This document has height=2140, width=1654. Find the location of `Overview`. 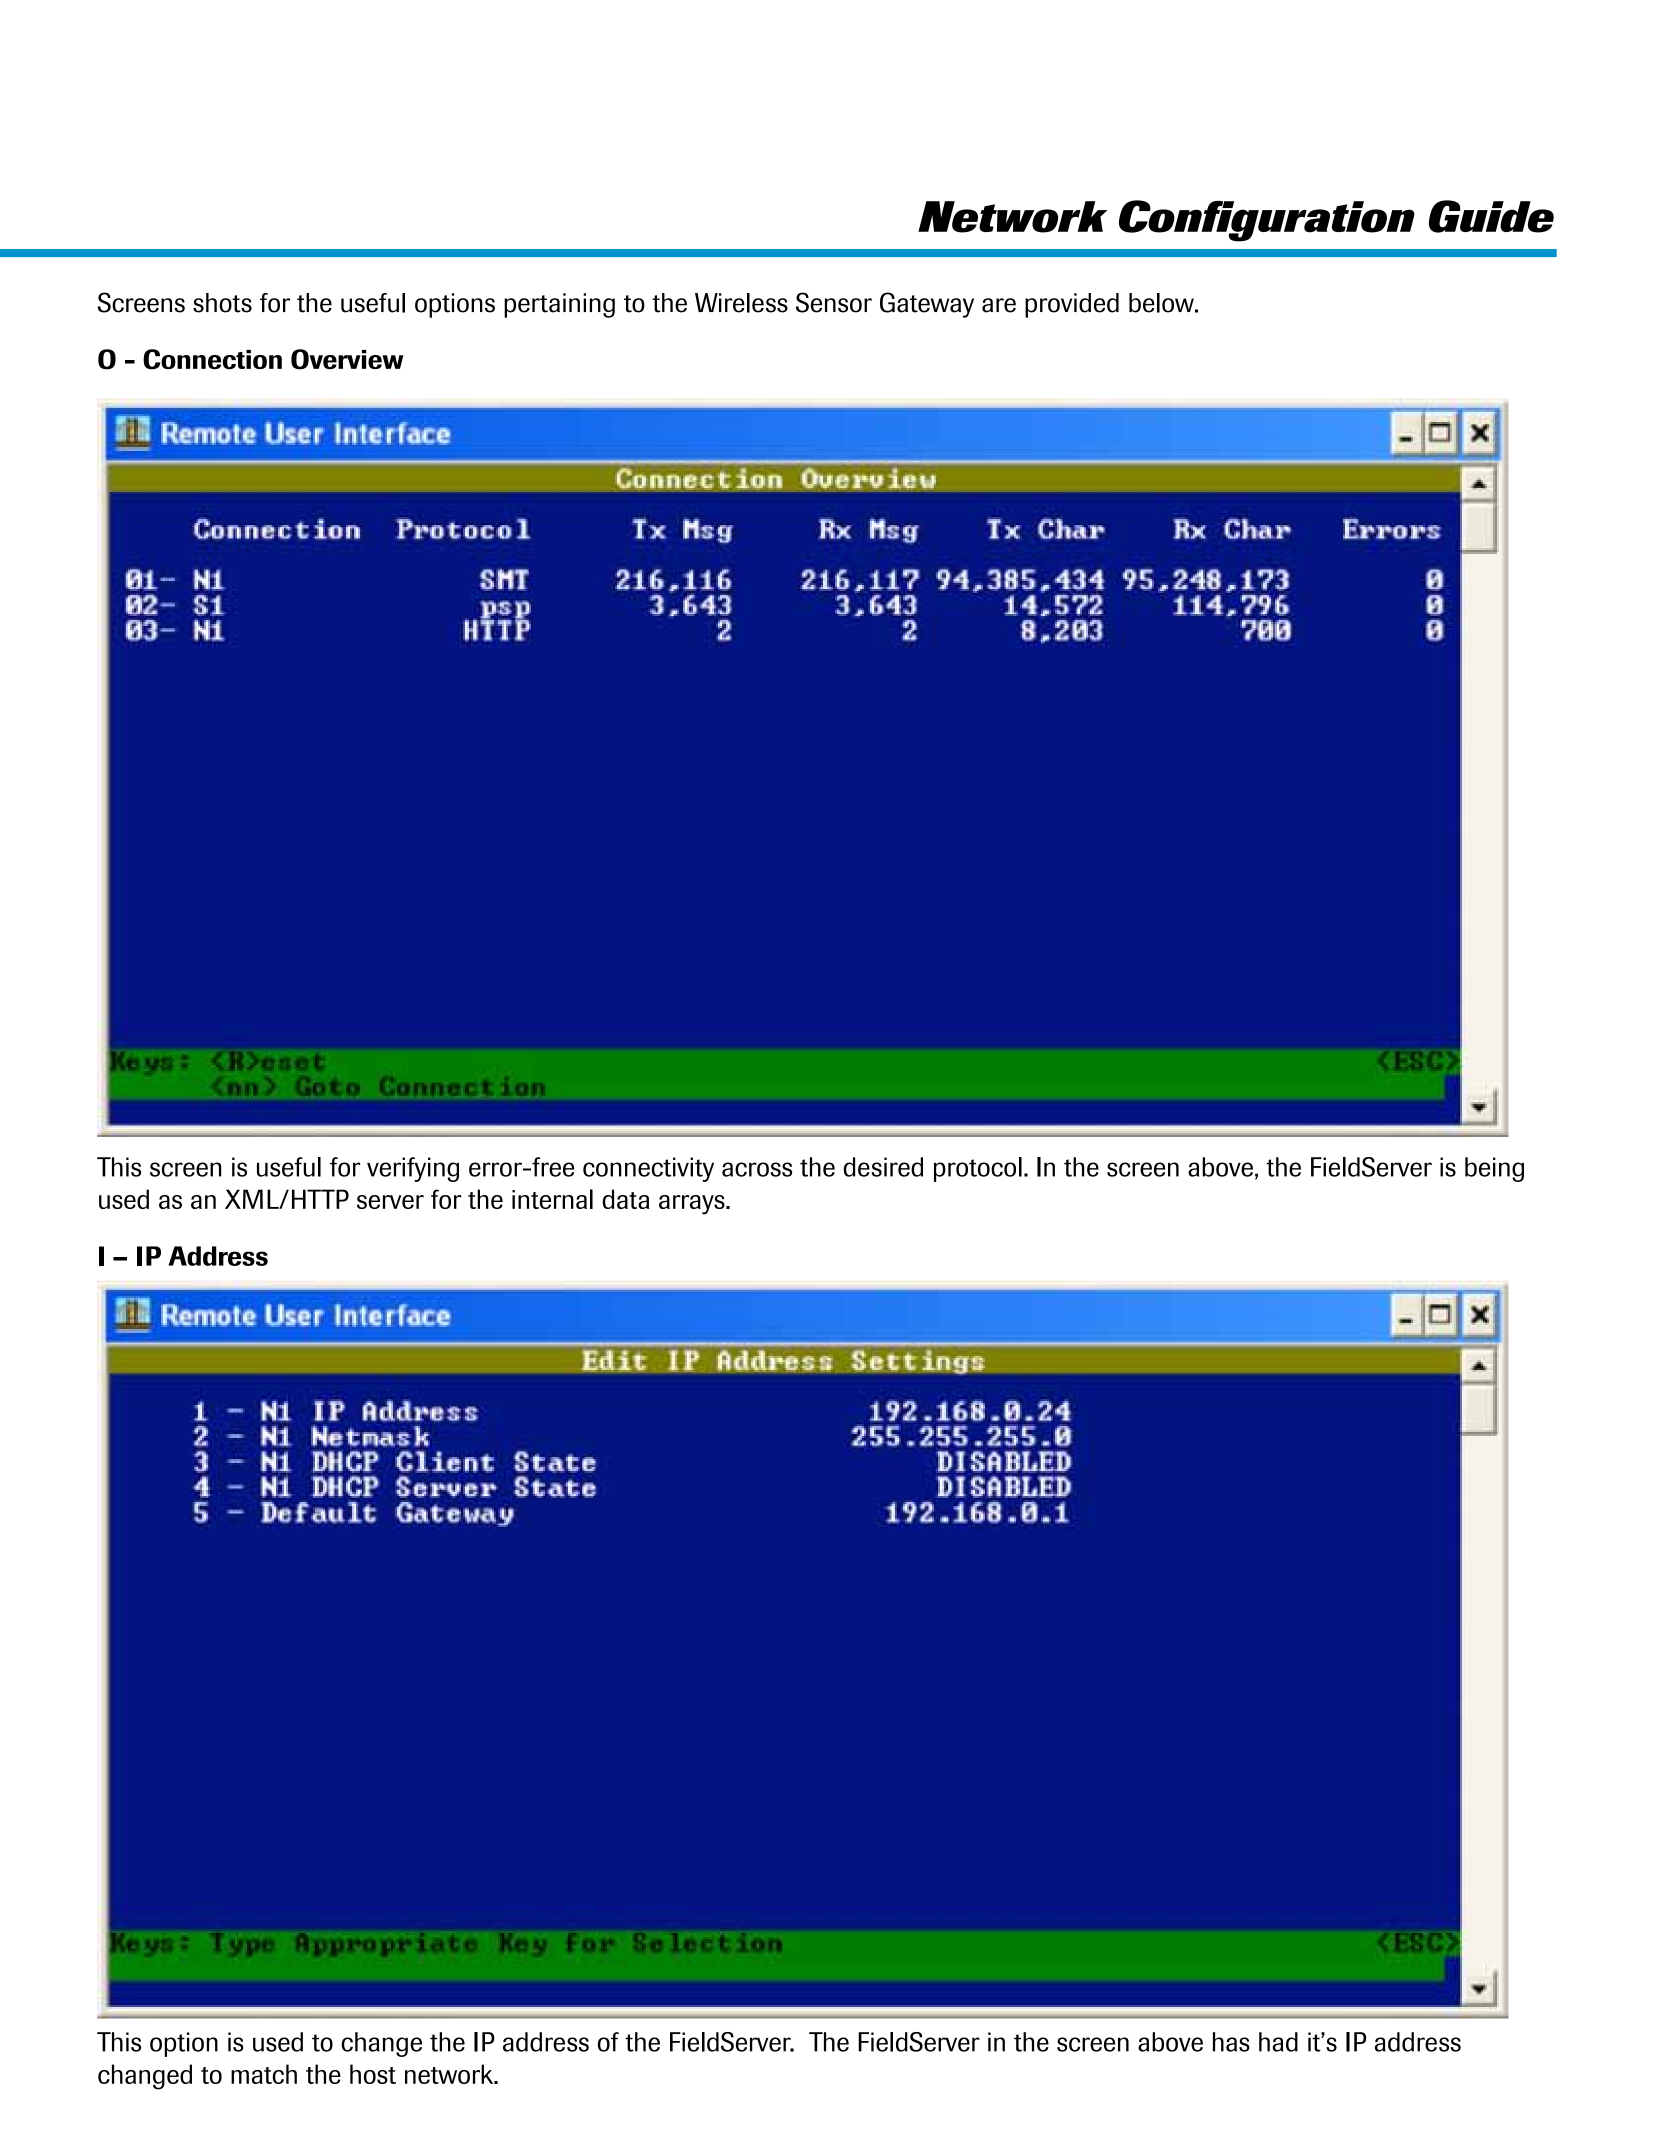

Overview is located at coordinates (347, 359).
